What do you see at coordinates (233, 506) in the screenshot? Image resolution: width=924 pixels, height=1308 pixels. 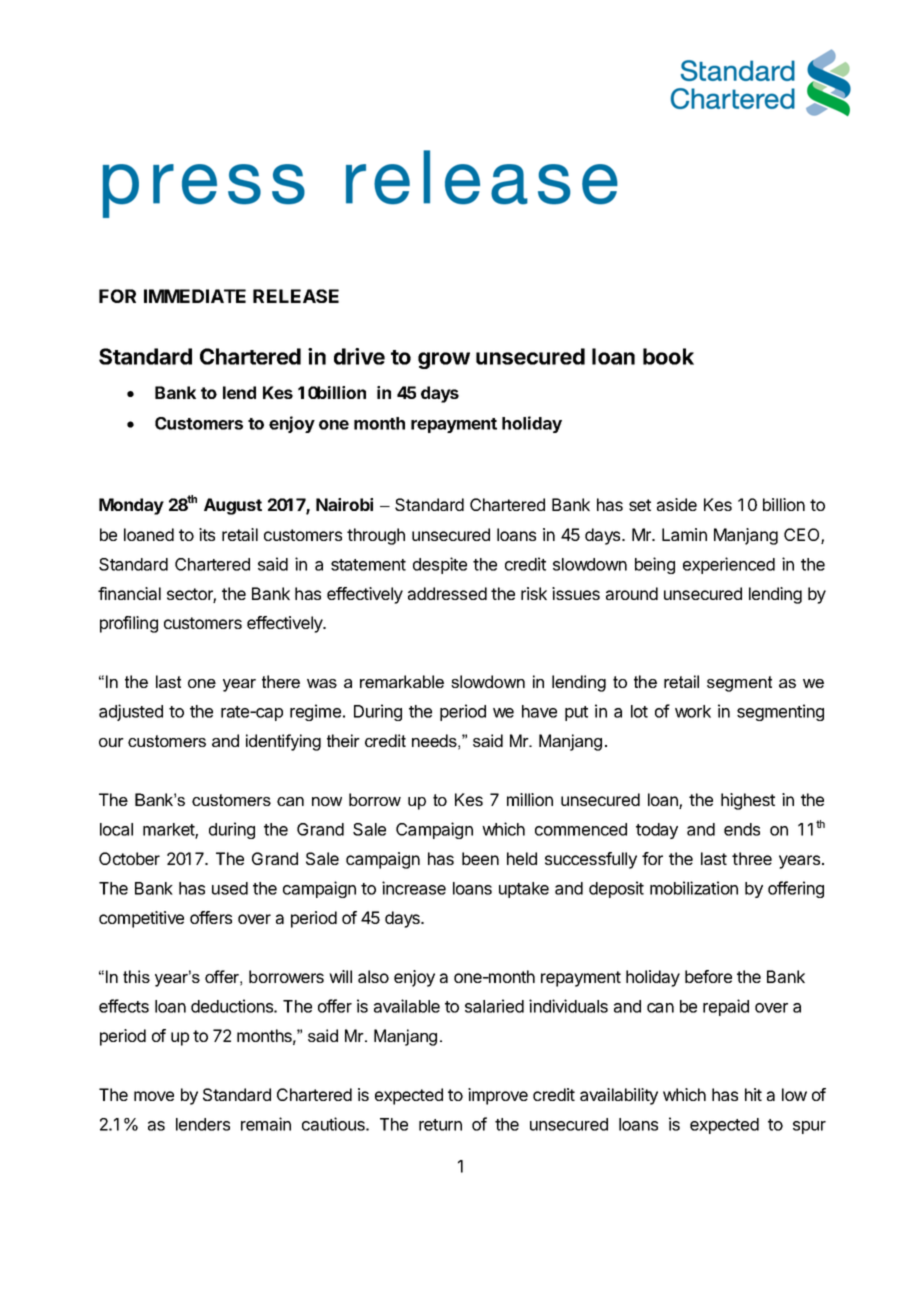 I see `August` at bounding box center [233, 506].
